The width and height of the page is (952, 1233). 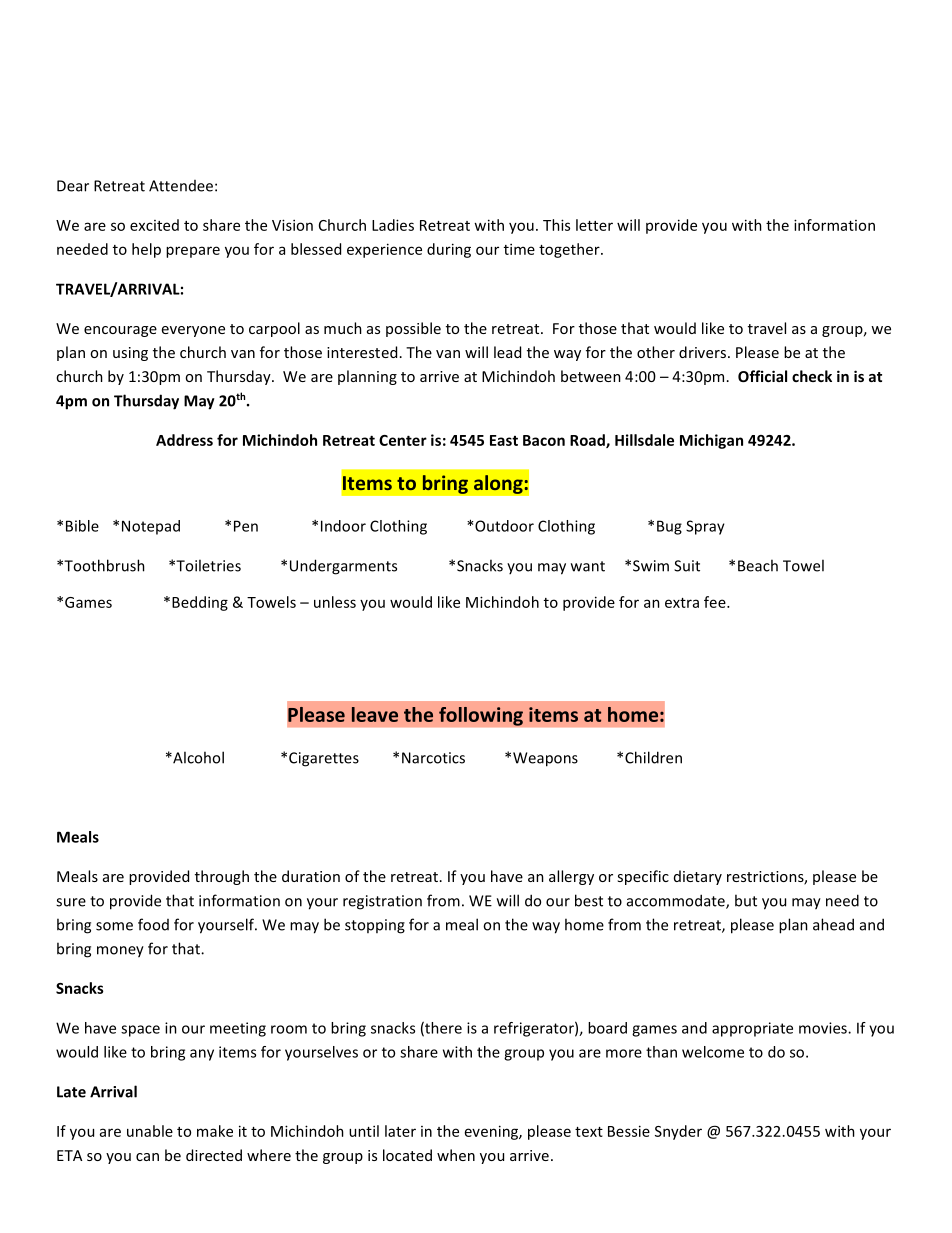 What do you see at coordinates (504, 526) in the page?
I see `Outdoor` at bounding box center [504, 526].
